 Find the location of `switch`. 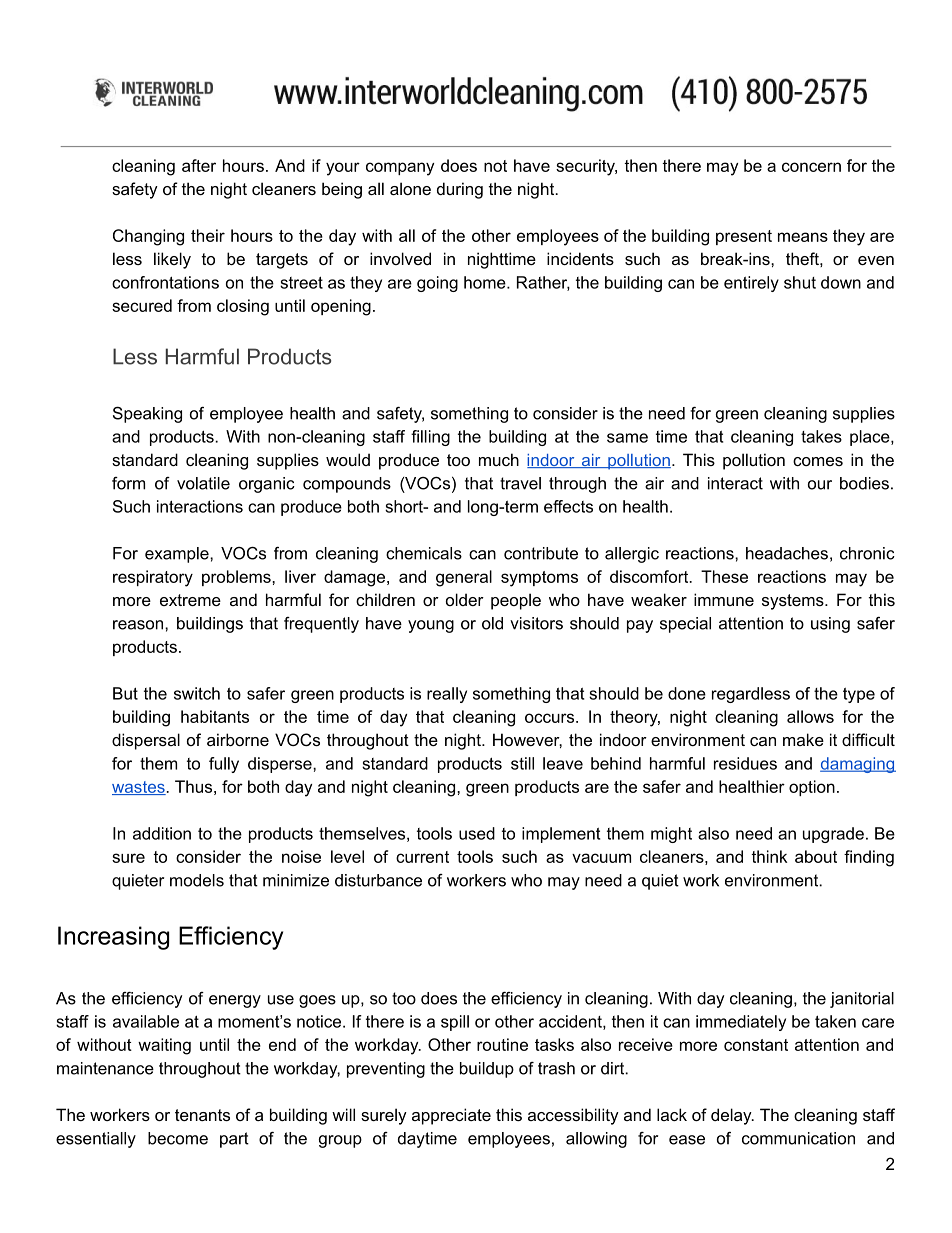

switch is located at coordinates (197, 693).
